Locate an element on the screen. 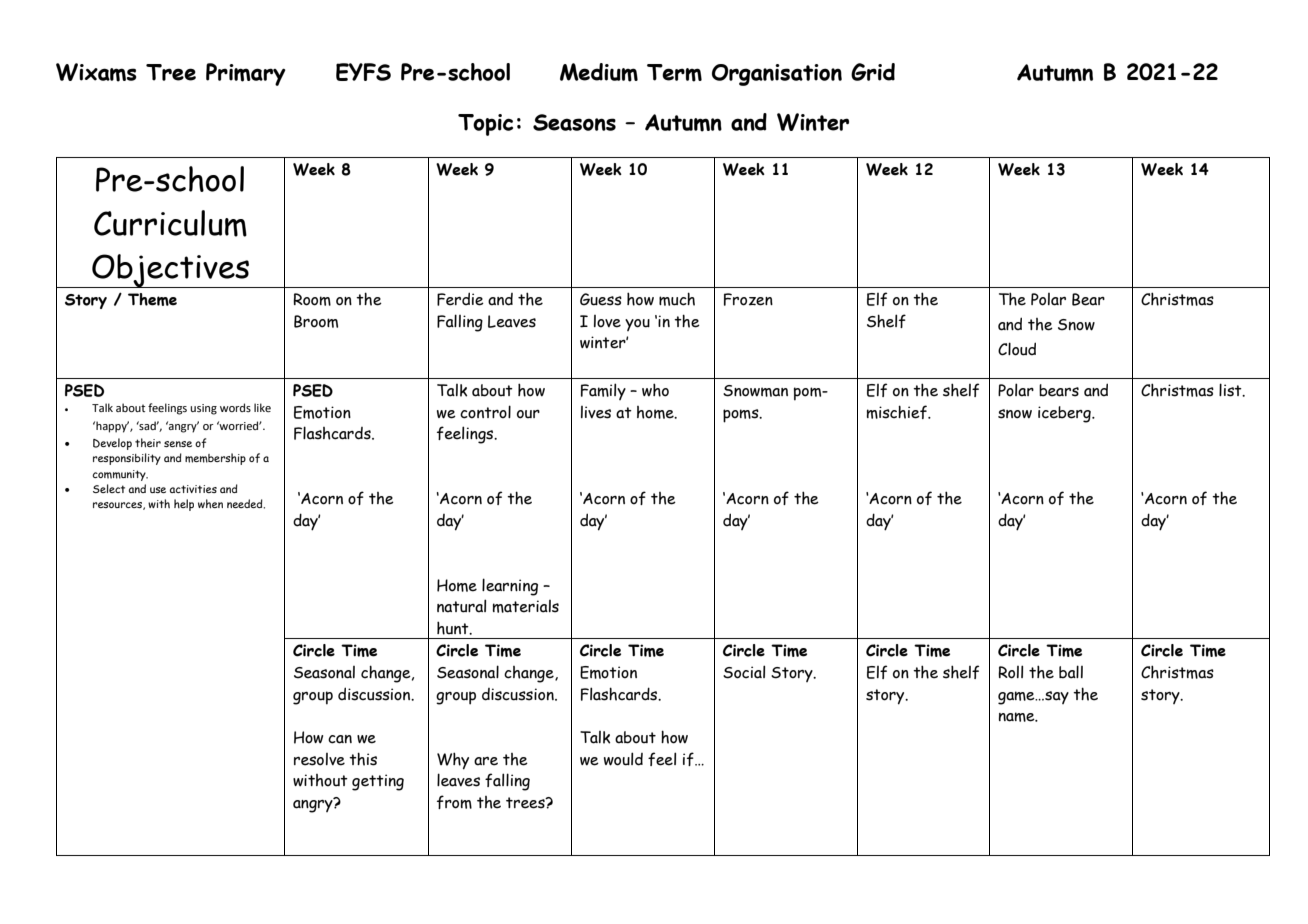 Image resolution: width=1308 pixels, height=924 pixels. Primary is located at coordinates (246, 74).
